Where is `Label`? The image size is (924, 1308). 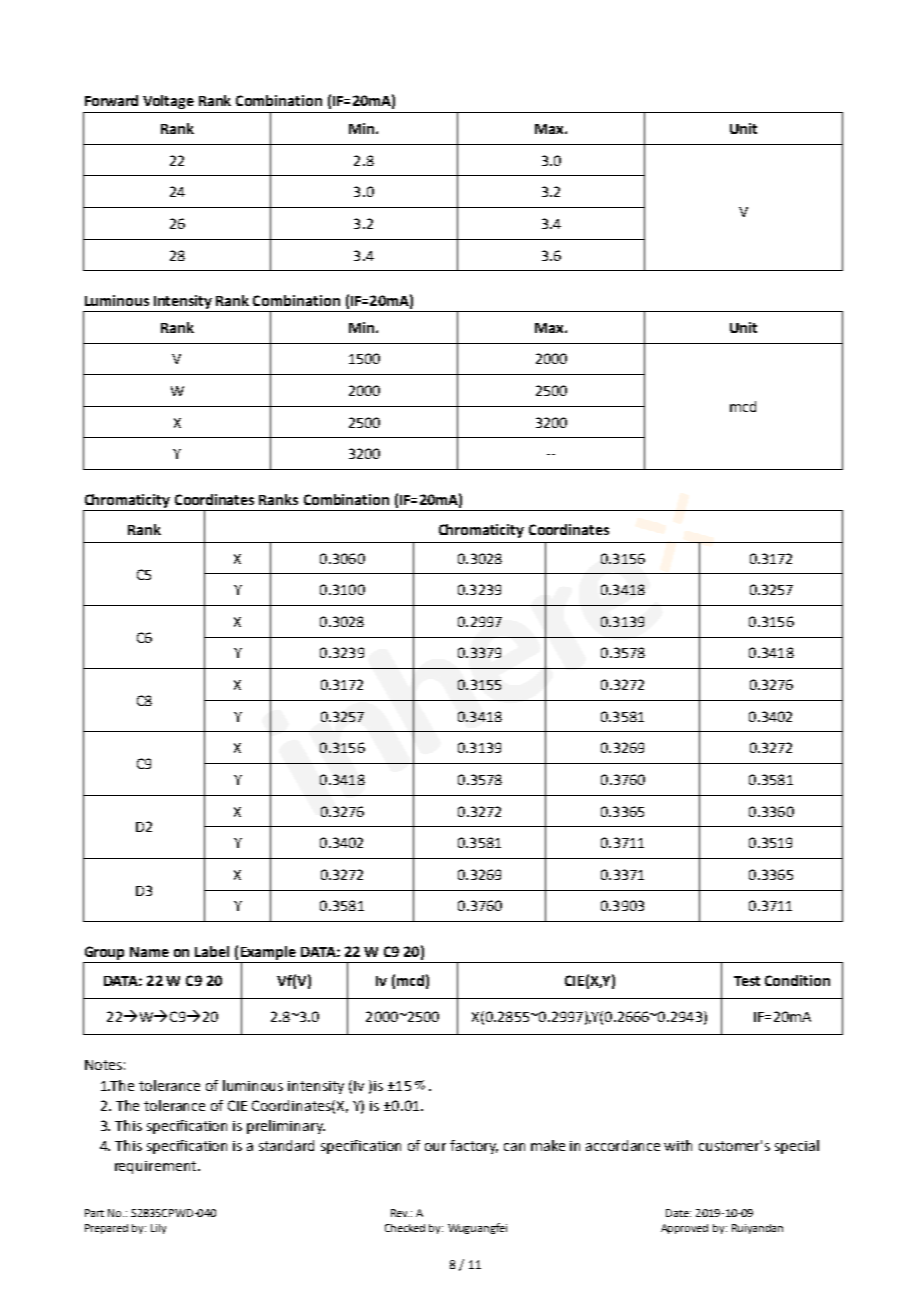 Label is located at coordinates (212, 951).
